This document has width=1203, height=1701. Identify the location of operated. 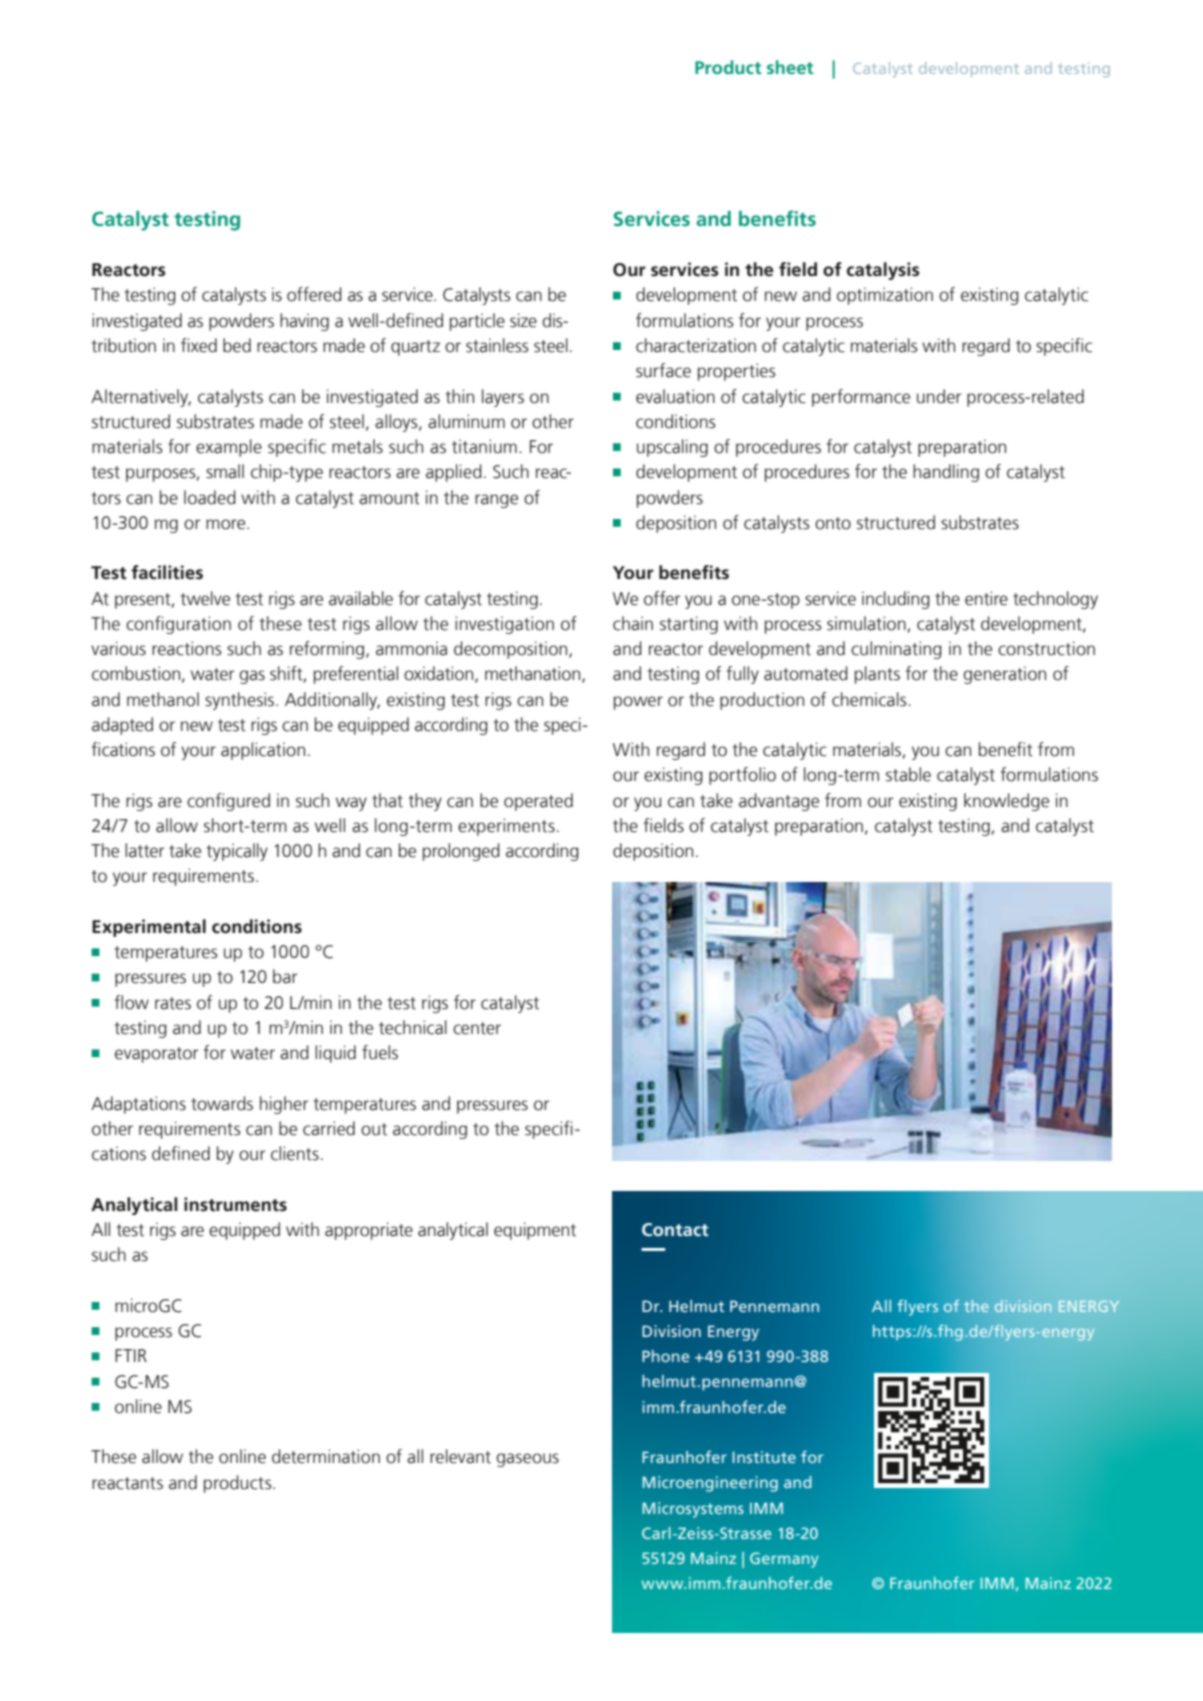
(538, 802).
